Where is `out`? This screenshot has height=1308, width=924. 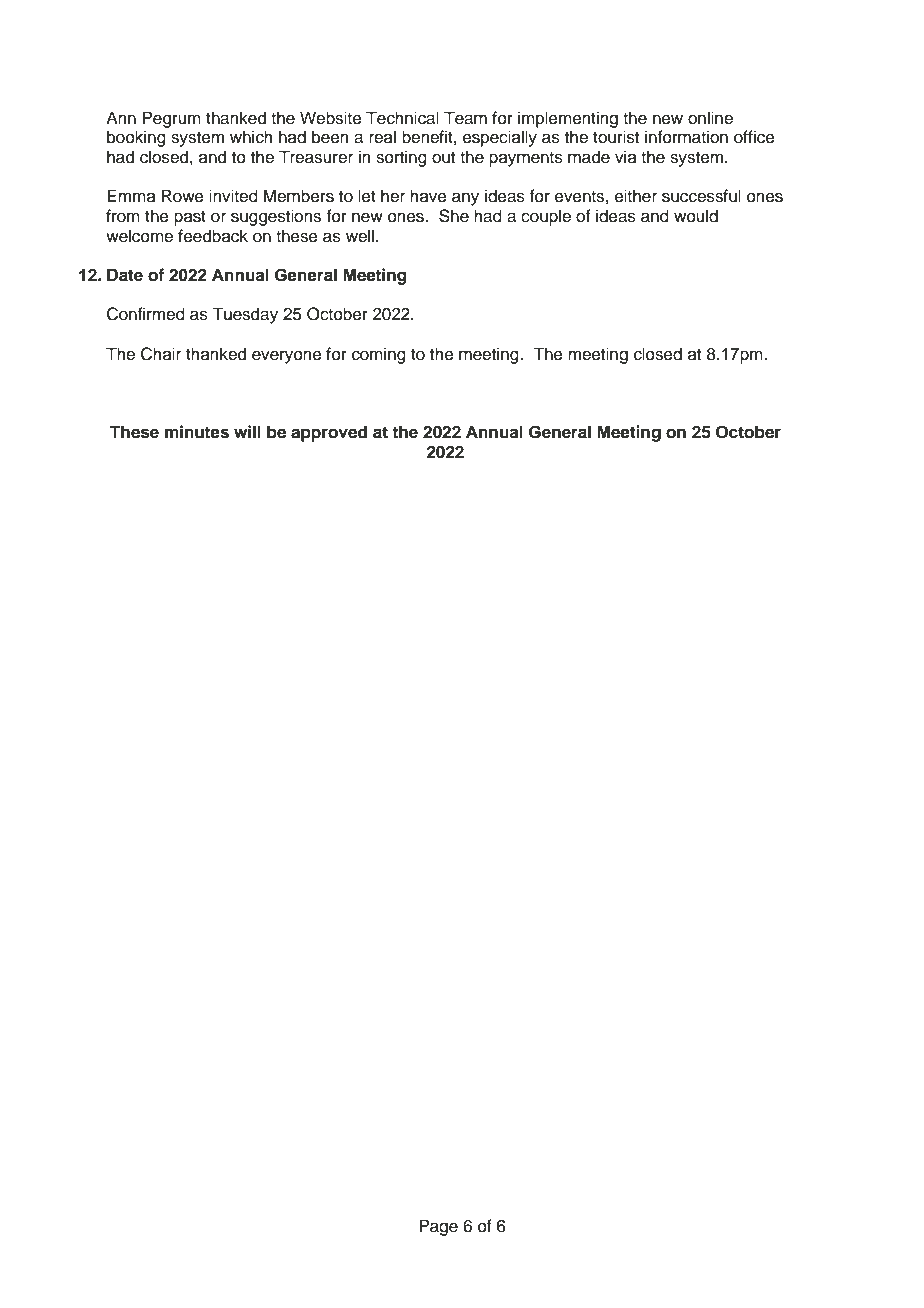
out is located at coordinates (443, 158).
